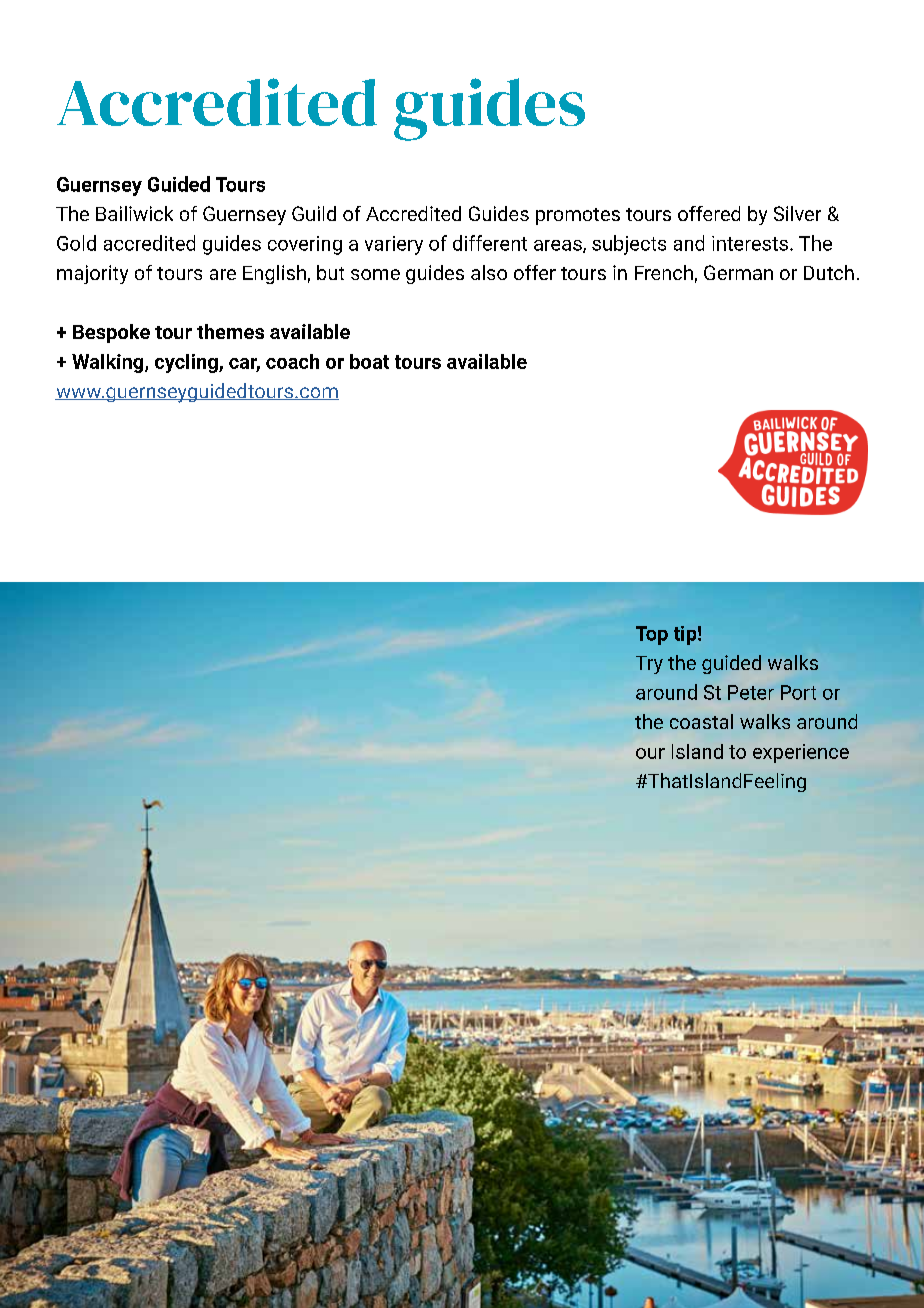  I want to click on German, so click(738, 272).
